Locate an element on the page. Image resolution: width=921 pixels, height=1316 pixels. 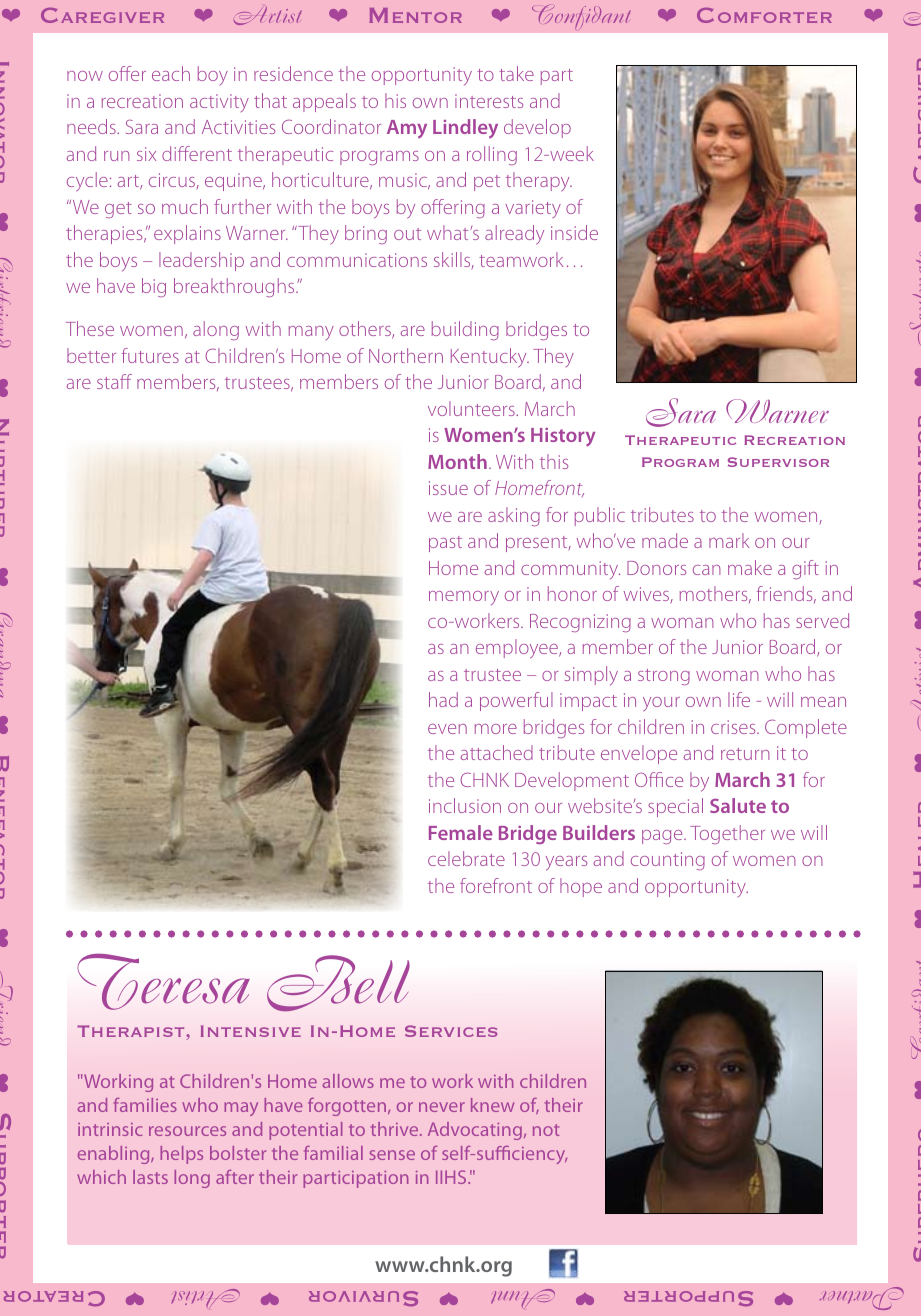
had is located at coordinates (443, 699).
